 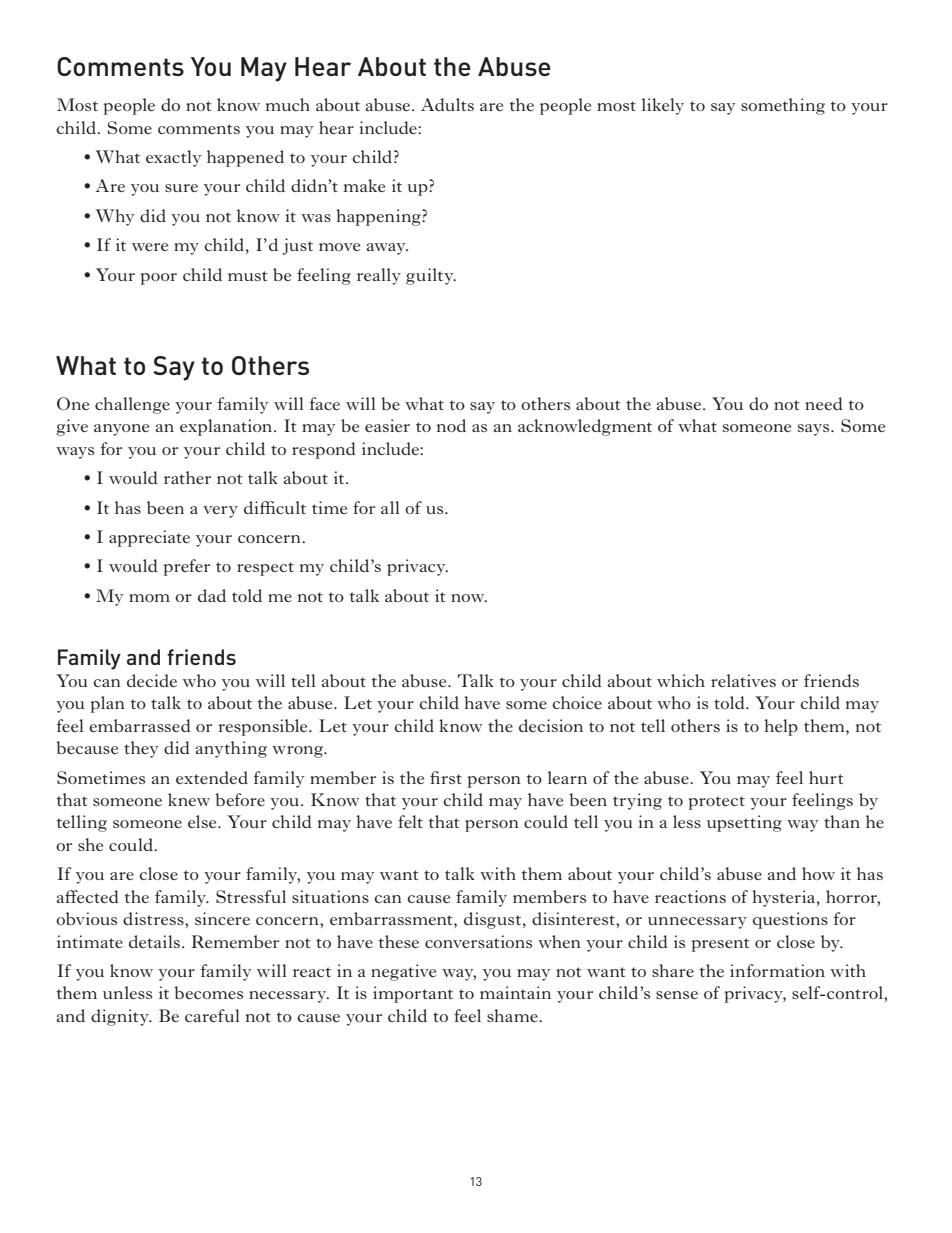 I want to click on guilty, so click(x=431, y=276).
